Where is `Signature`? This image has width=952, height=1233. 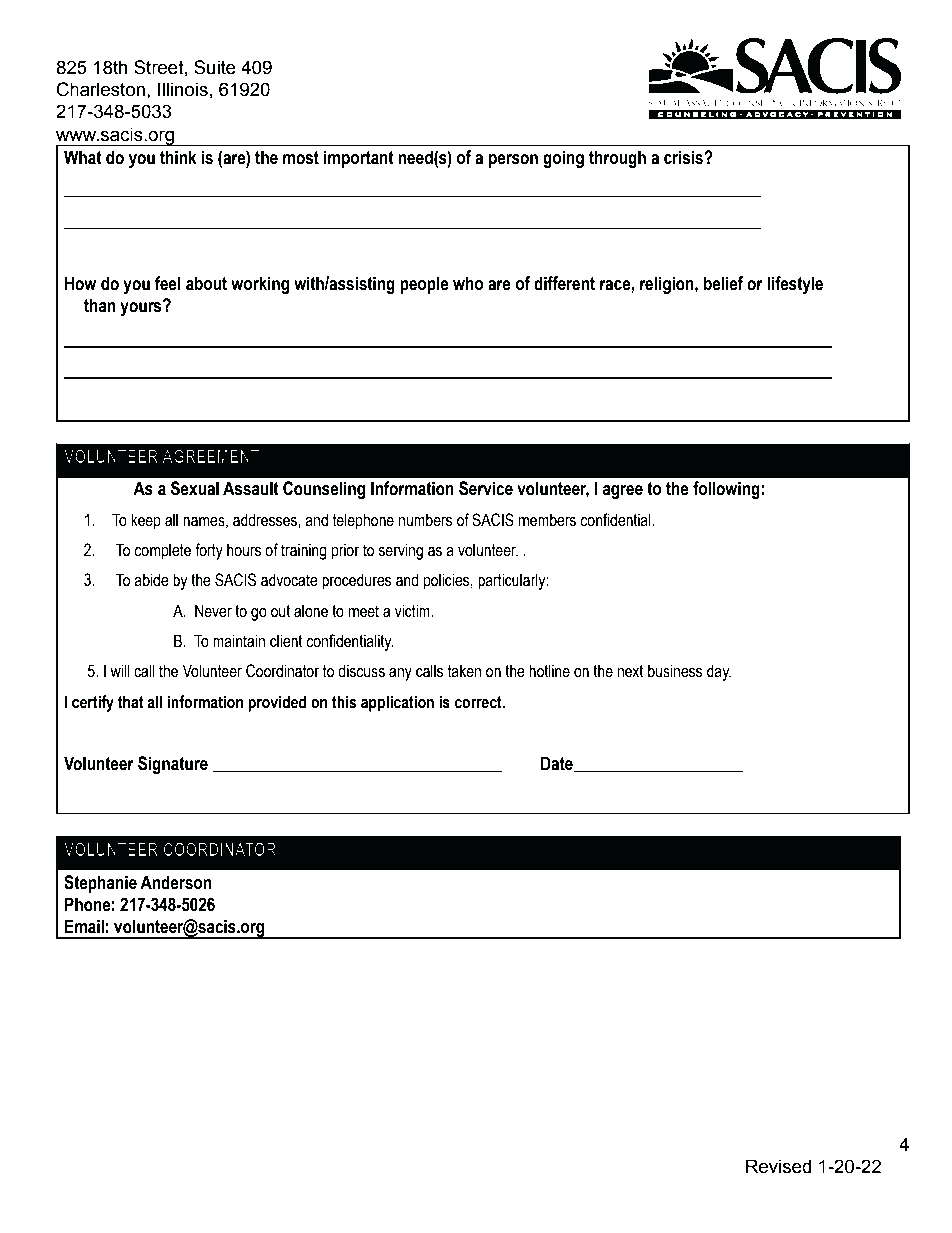
Signature is located at coordinates (173, 765).
